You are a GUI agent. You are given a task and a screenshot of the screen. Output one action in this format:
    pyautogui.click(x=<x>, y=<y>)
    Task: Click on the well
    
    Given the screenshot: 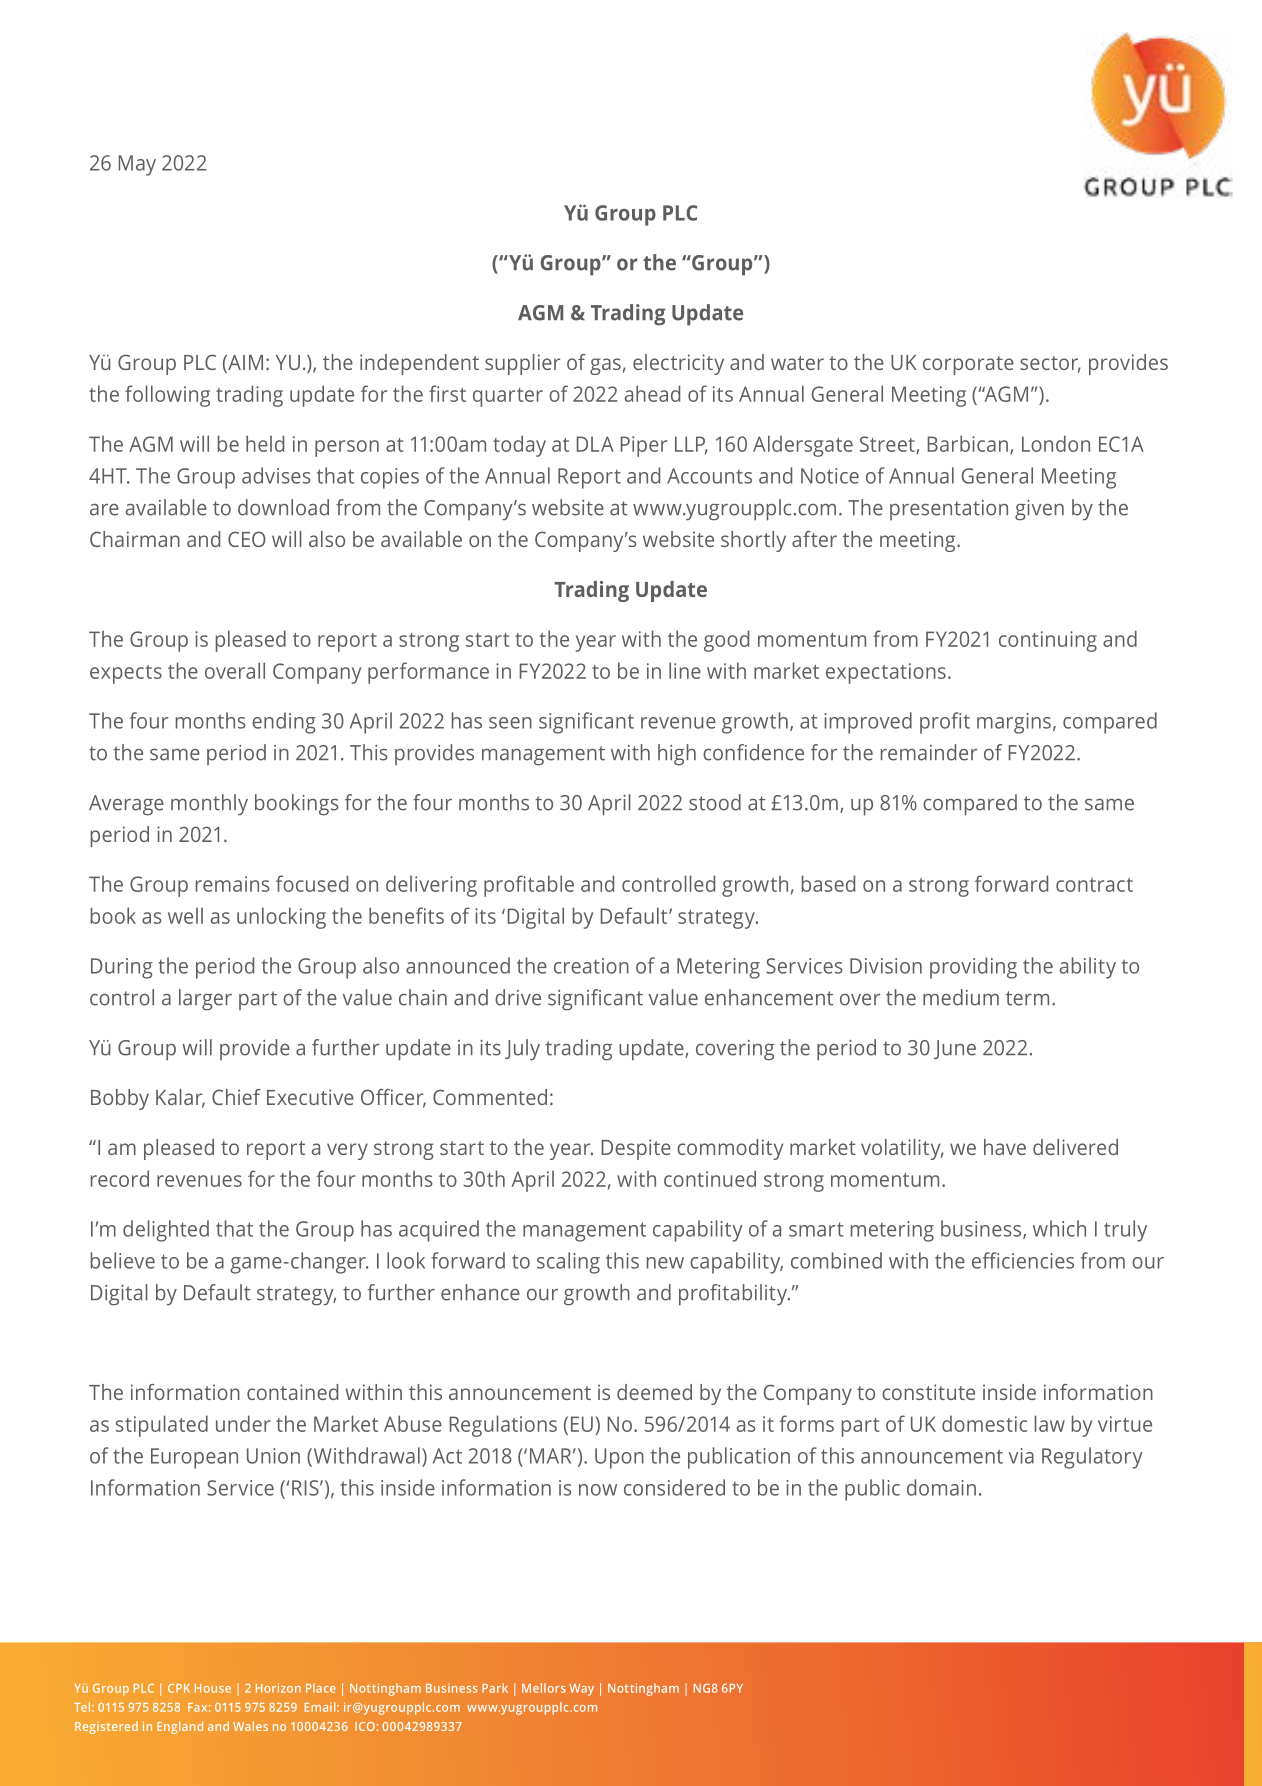 What is the action you would take?
    pyautogui.click(x=185, y=915)
